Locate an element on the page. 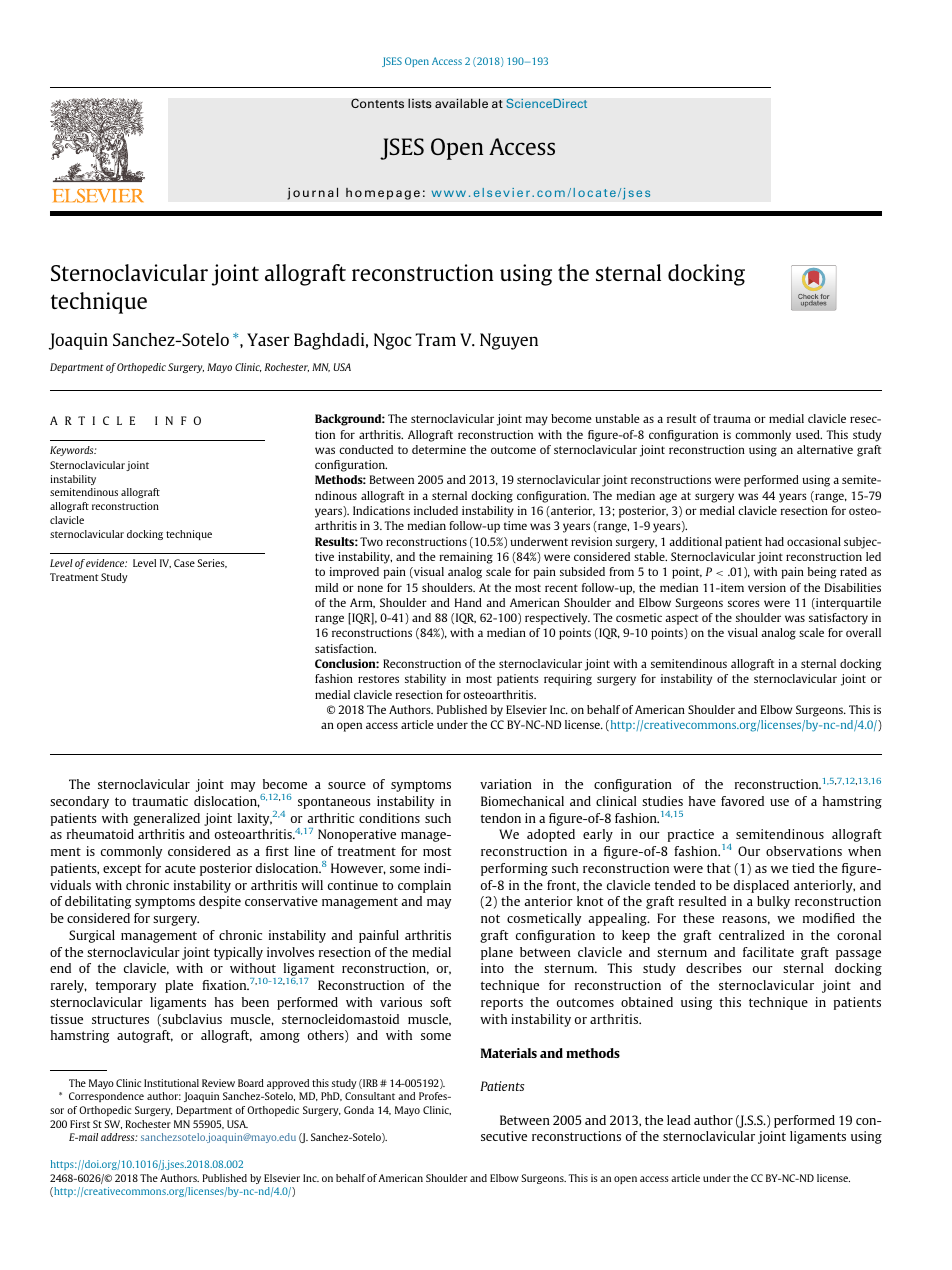 The width and height of the image is (952, 1270). Hand is located at coordinates (468, 602).
